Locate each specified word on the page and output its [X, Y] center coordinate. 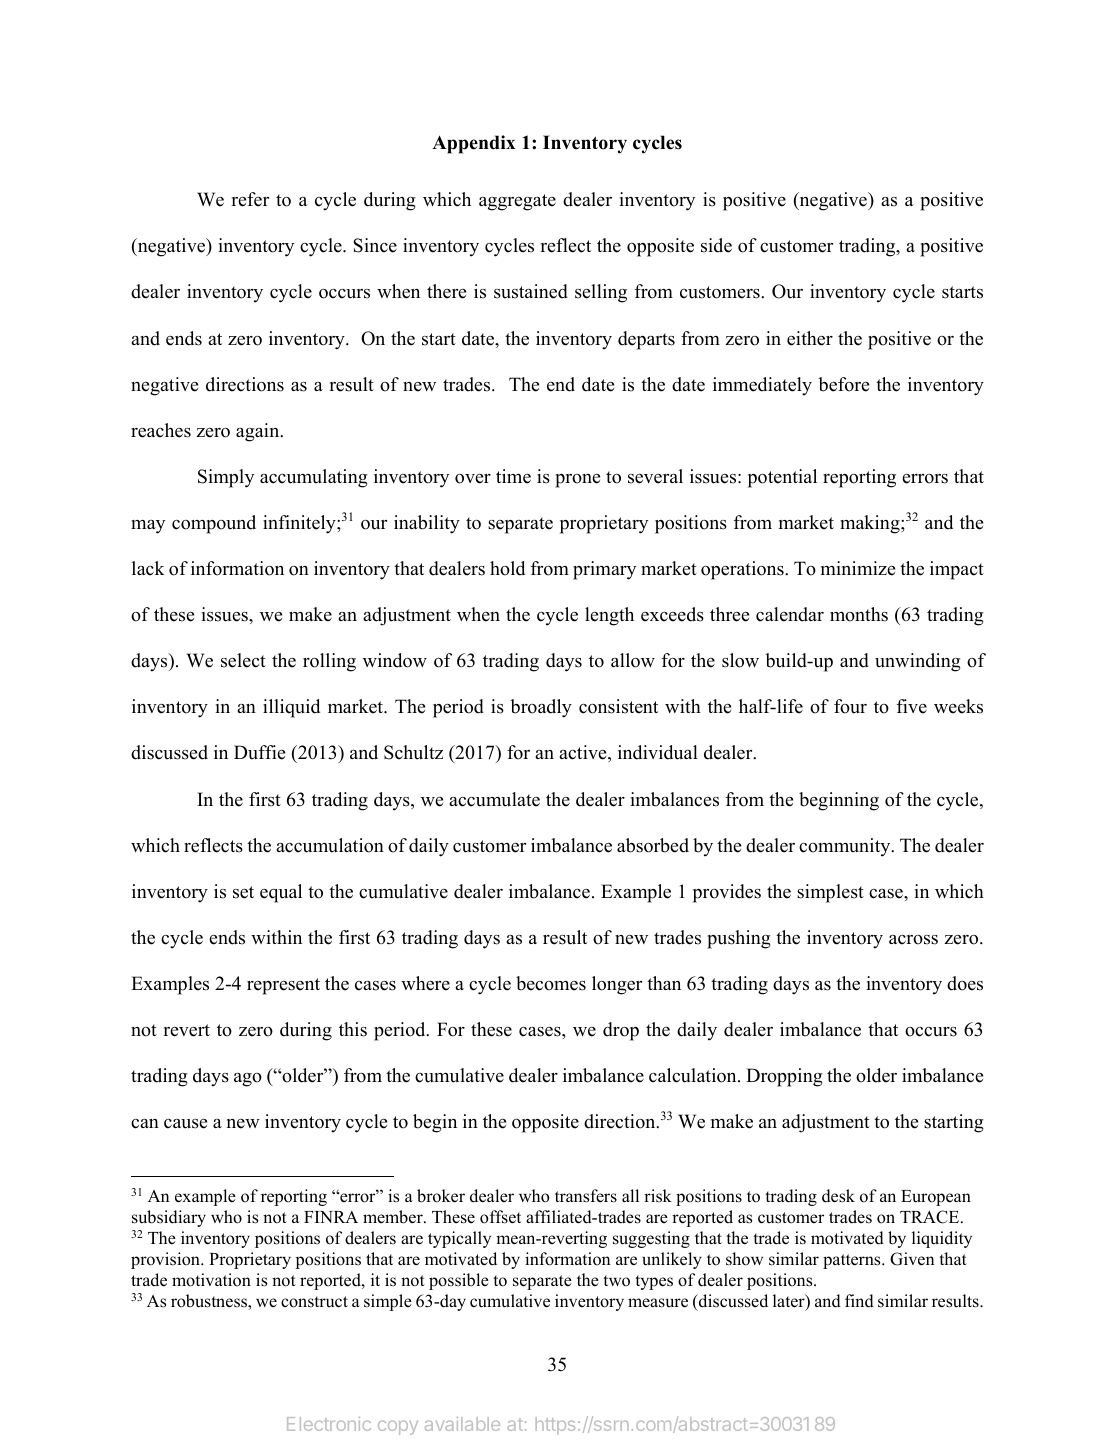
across [913, 940]
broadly [541, 708]
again [259, 432]
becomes [551, 983]
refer [250, 199]
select [243, 660]
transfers [586, 1196]
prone [577, 481]
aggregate [517, 202]
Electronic [329, 1424]
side [716, 245]
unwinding [918, 662]
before [843, 384]
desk [838, 1196]
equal [281, 893]
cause [185, 1124]
